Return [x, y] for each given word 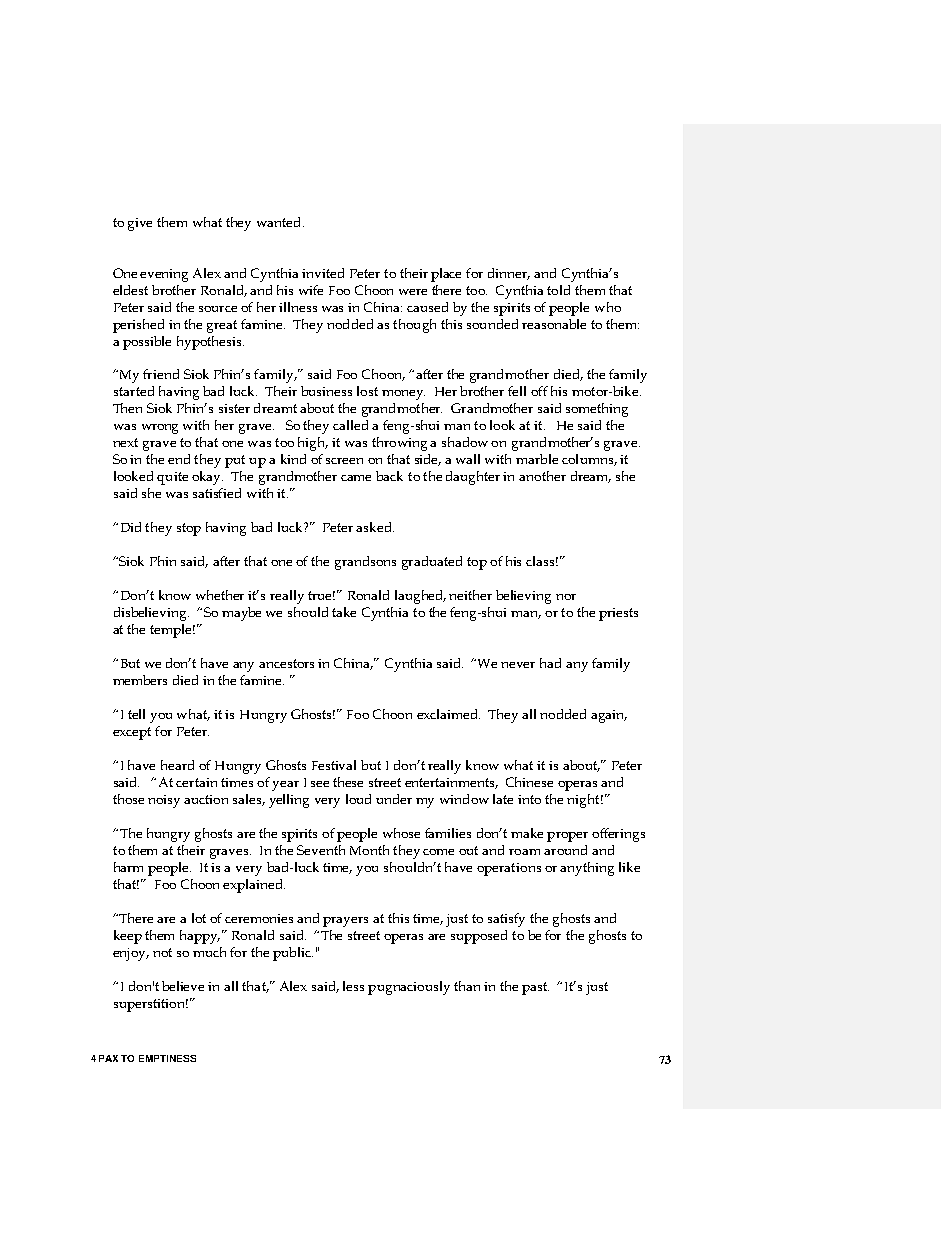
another [542, 476]
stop [189, 529]
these [348, 782]
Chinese [529, 782]
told [558, 290]
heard [177, 765]
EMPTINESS [167, 1058]
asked [375, 527]
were [413, 292]
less [353, 986]
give [140, 224]
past [535, 988]
